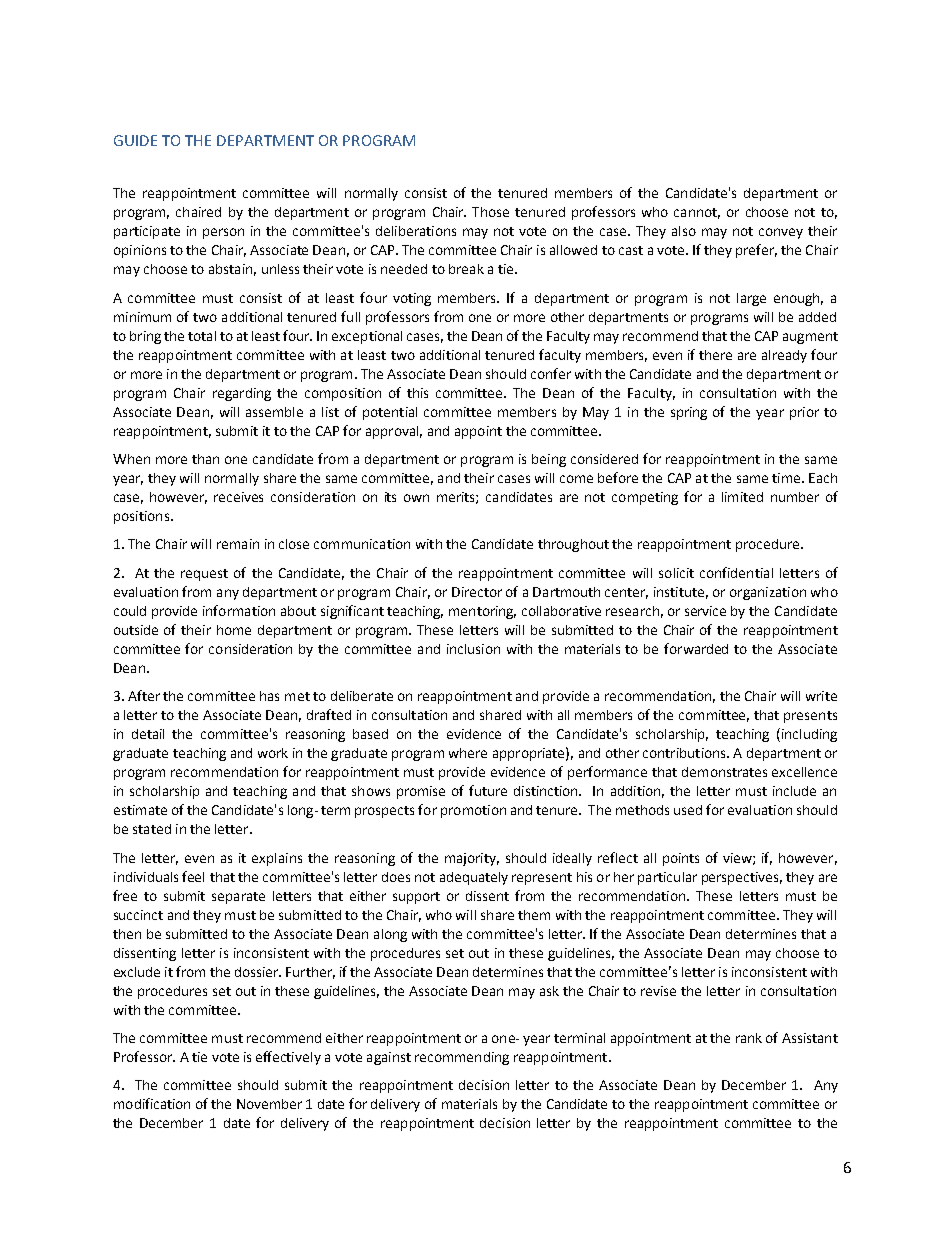 This screenshot has height=1233, width=952. I want to click on against, so click(389, 1058).
